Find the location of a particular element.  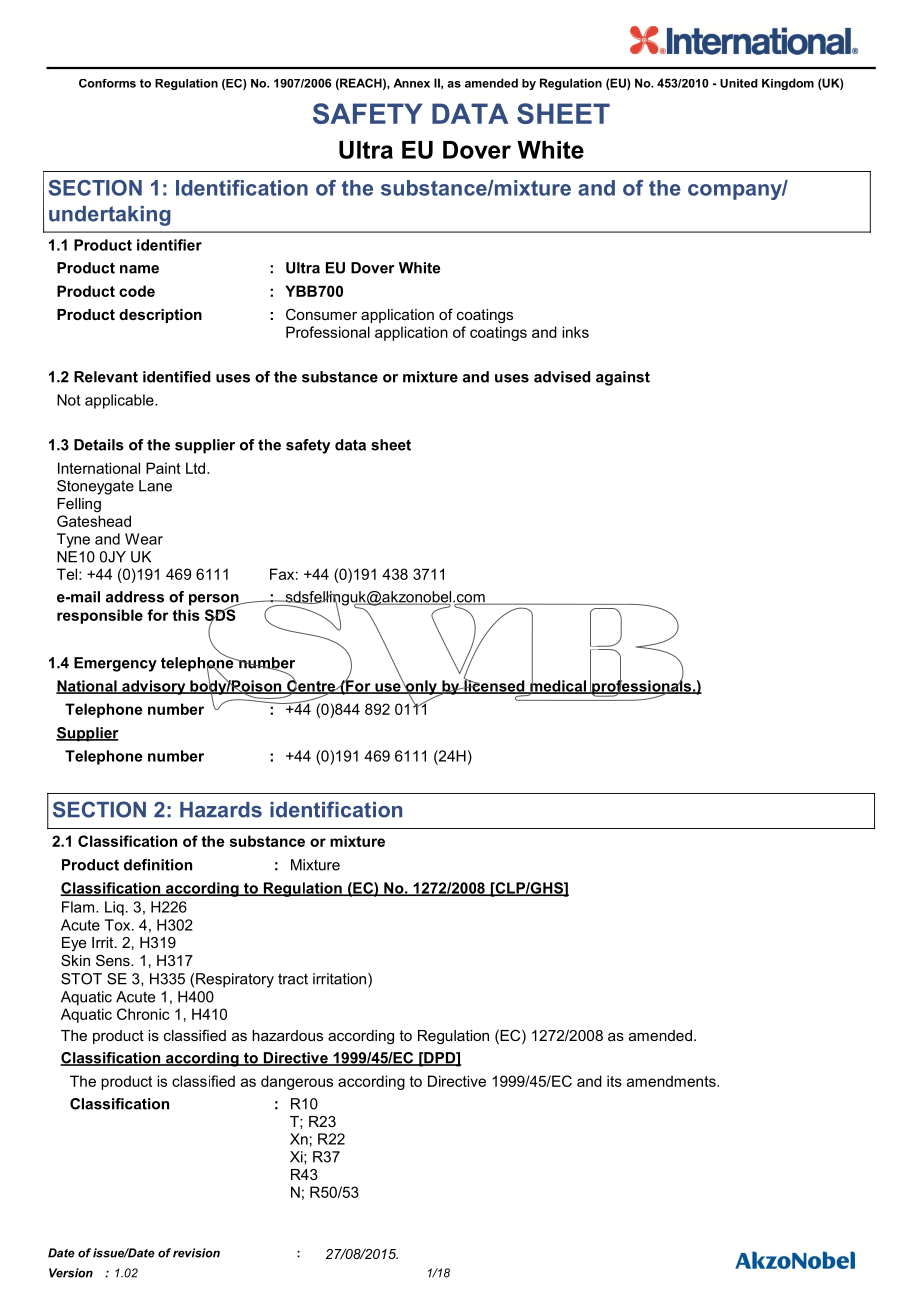

Annex is located at coordinates (411, 83).
